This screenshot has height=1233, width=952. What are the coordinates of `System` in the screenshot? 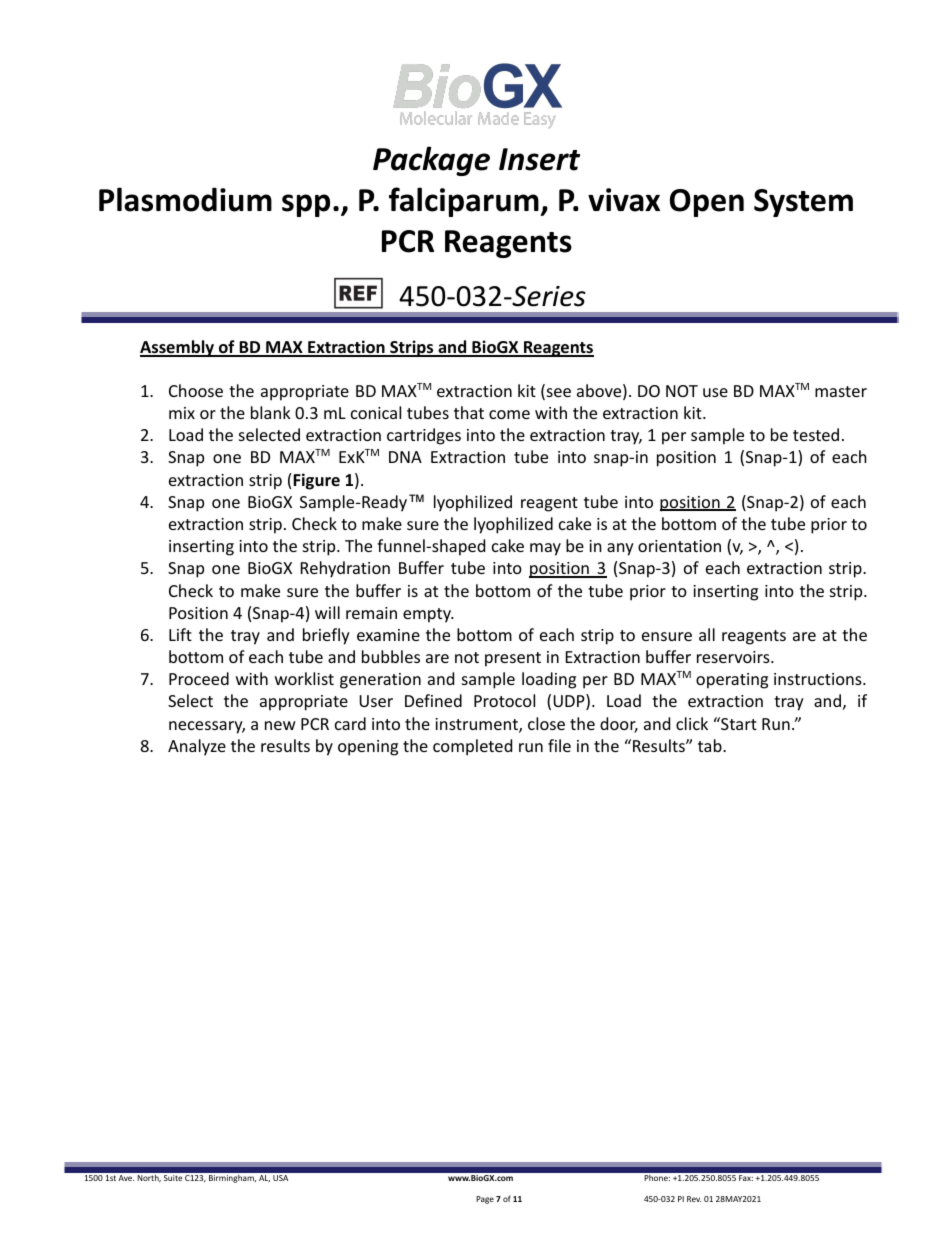 It's located at (803, 203).
